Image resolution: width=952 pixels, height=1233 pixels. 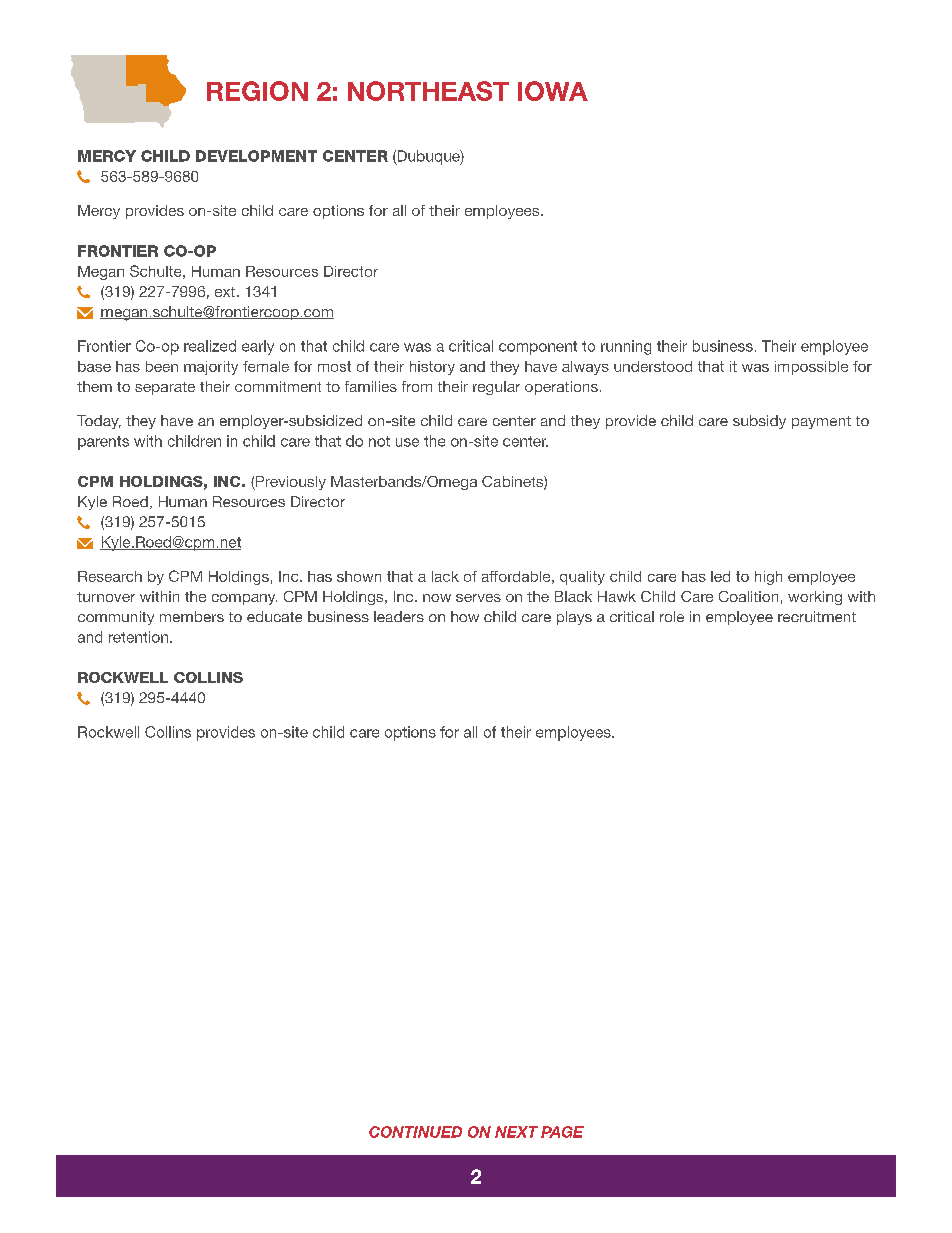 What do you see at coordinates (415, 1132) in the document?
I see `CONTINUED` at bounding box center [415, 1132].
